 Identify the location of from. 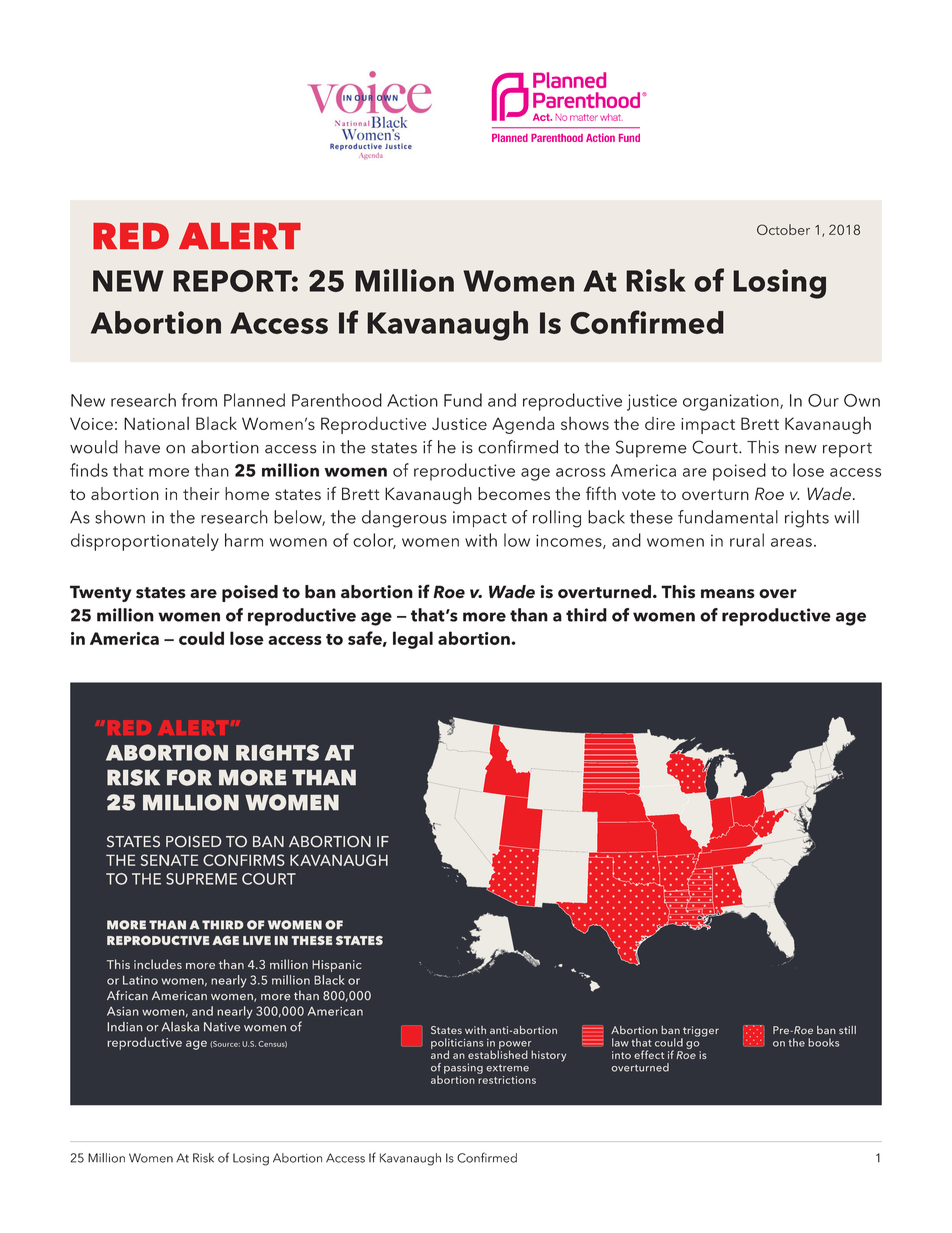
(199, 400).
